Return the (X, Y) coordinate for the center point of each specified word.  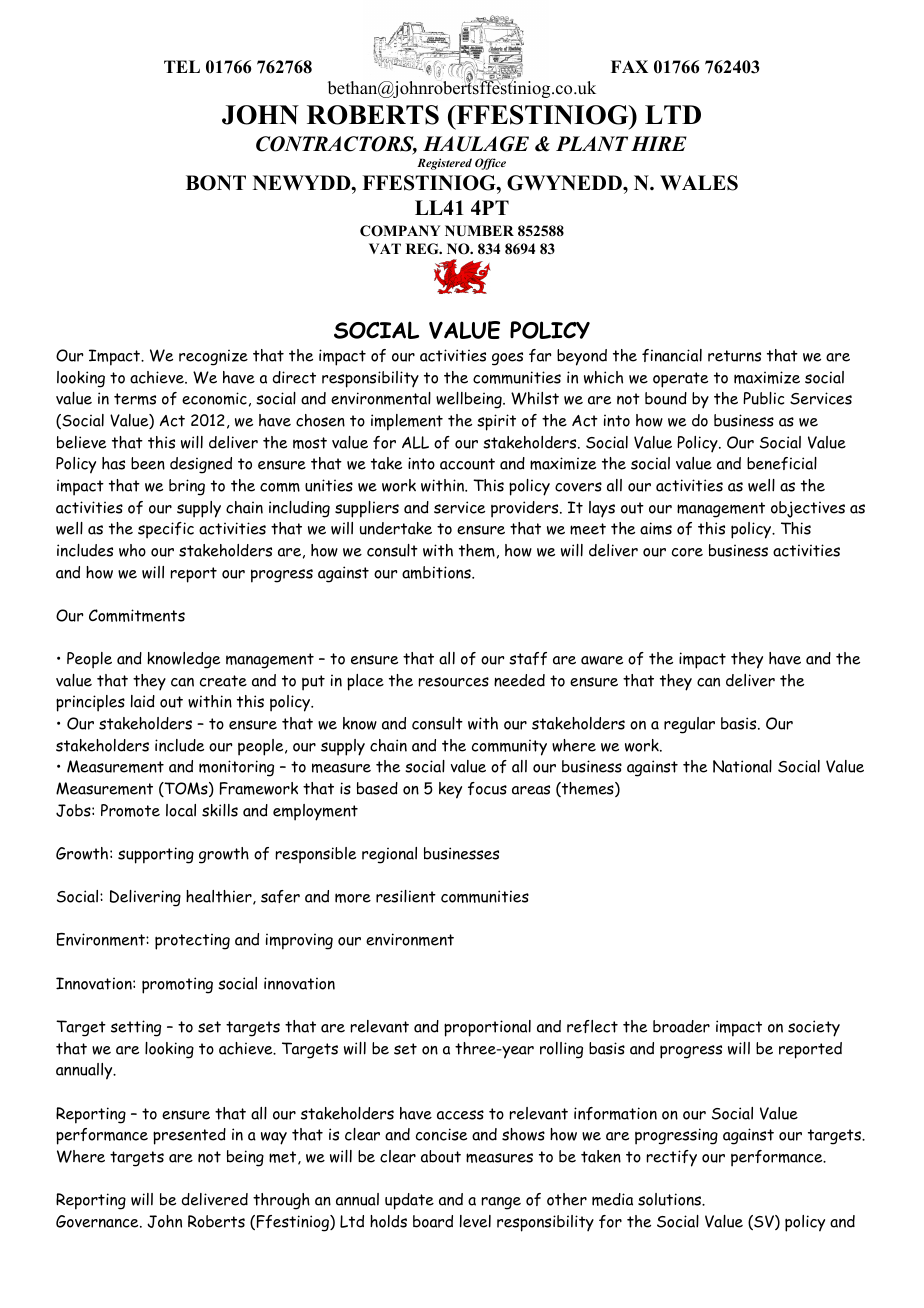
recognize (213, 357)
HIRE (659, 143)
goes (507, 359)
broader (681, 1026)
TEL (182, 66)
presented (189, 1136)
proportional (487, 1028)
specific (166, 530)
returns (734, 356)
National (742, 766)
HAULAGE (476, 144)
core (687, 552)
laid (143, 701)
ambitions (437, 572)
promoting (177, 985)
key (450, 790)
